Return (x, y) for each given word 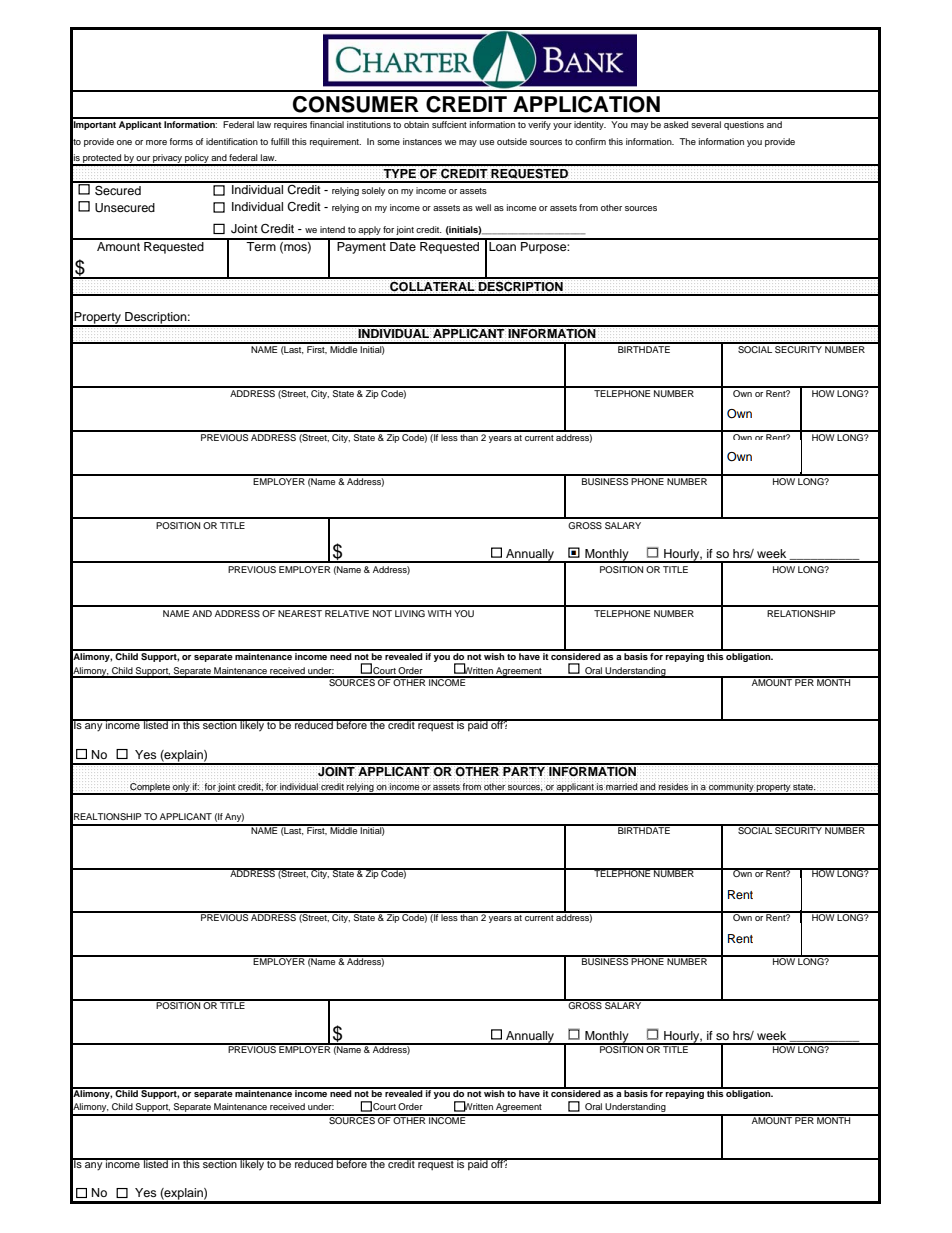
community (731, 788)
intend (332, 229)
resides (673, 787)
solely (373, 191)
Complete (150, 788)
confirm (590, 141)
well (483, 207)
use (487, 142)
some (388, 142)
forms (181, 141)
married (622, 787)
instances (422, 141)
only (181, 788)
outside (512, 141)
